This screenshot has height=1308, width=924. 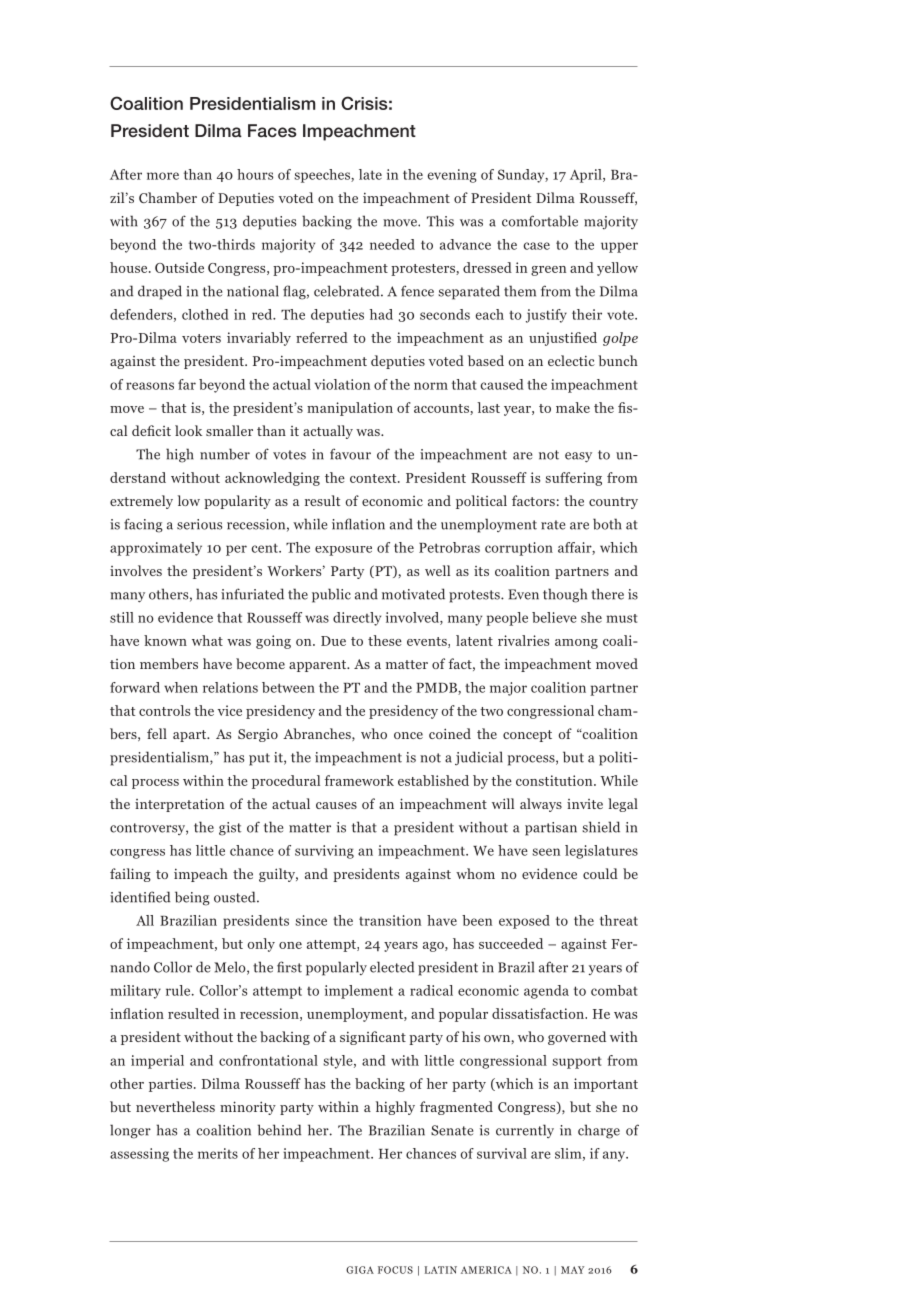 What do you see at coordinates (218, 1153) in the screenshot?
I see `merits` at bounding box center [218, 1153].
